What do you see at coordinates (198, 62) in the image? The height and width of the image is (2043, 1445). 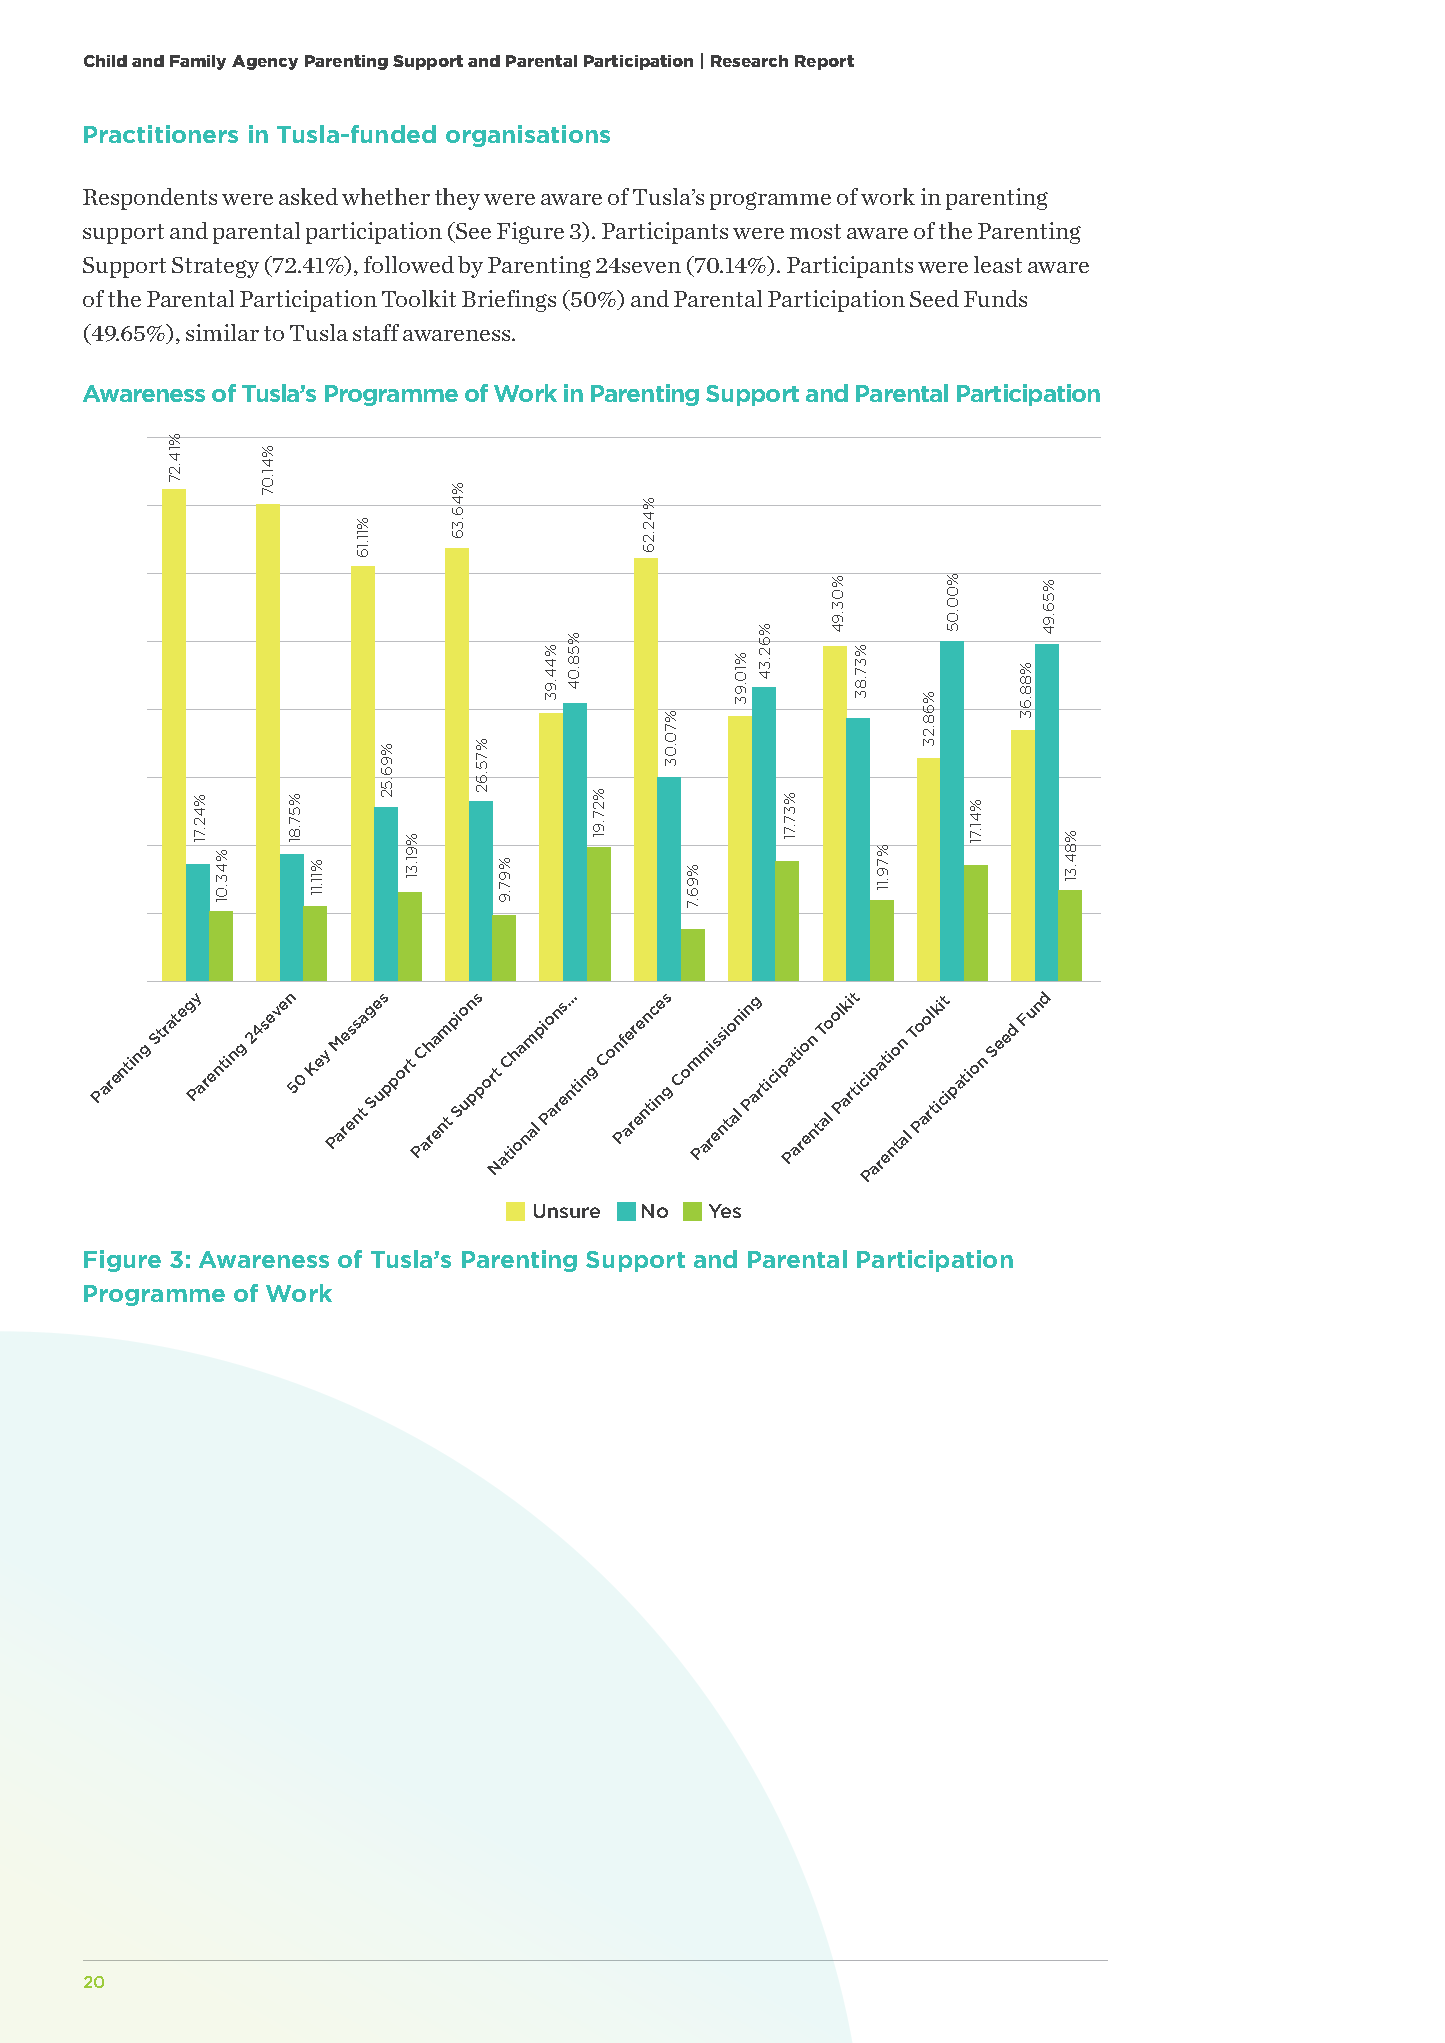 I see `Family` at bounding box center [198, 62].
